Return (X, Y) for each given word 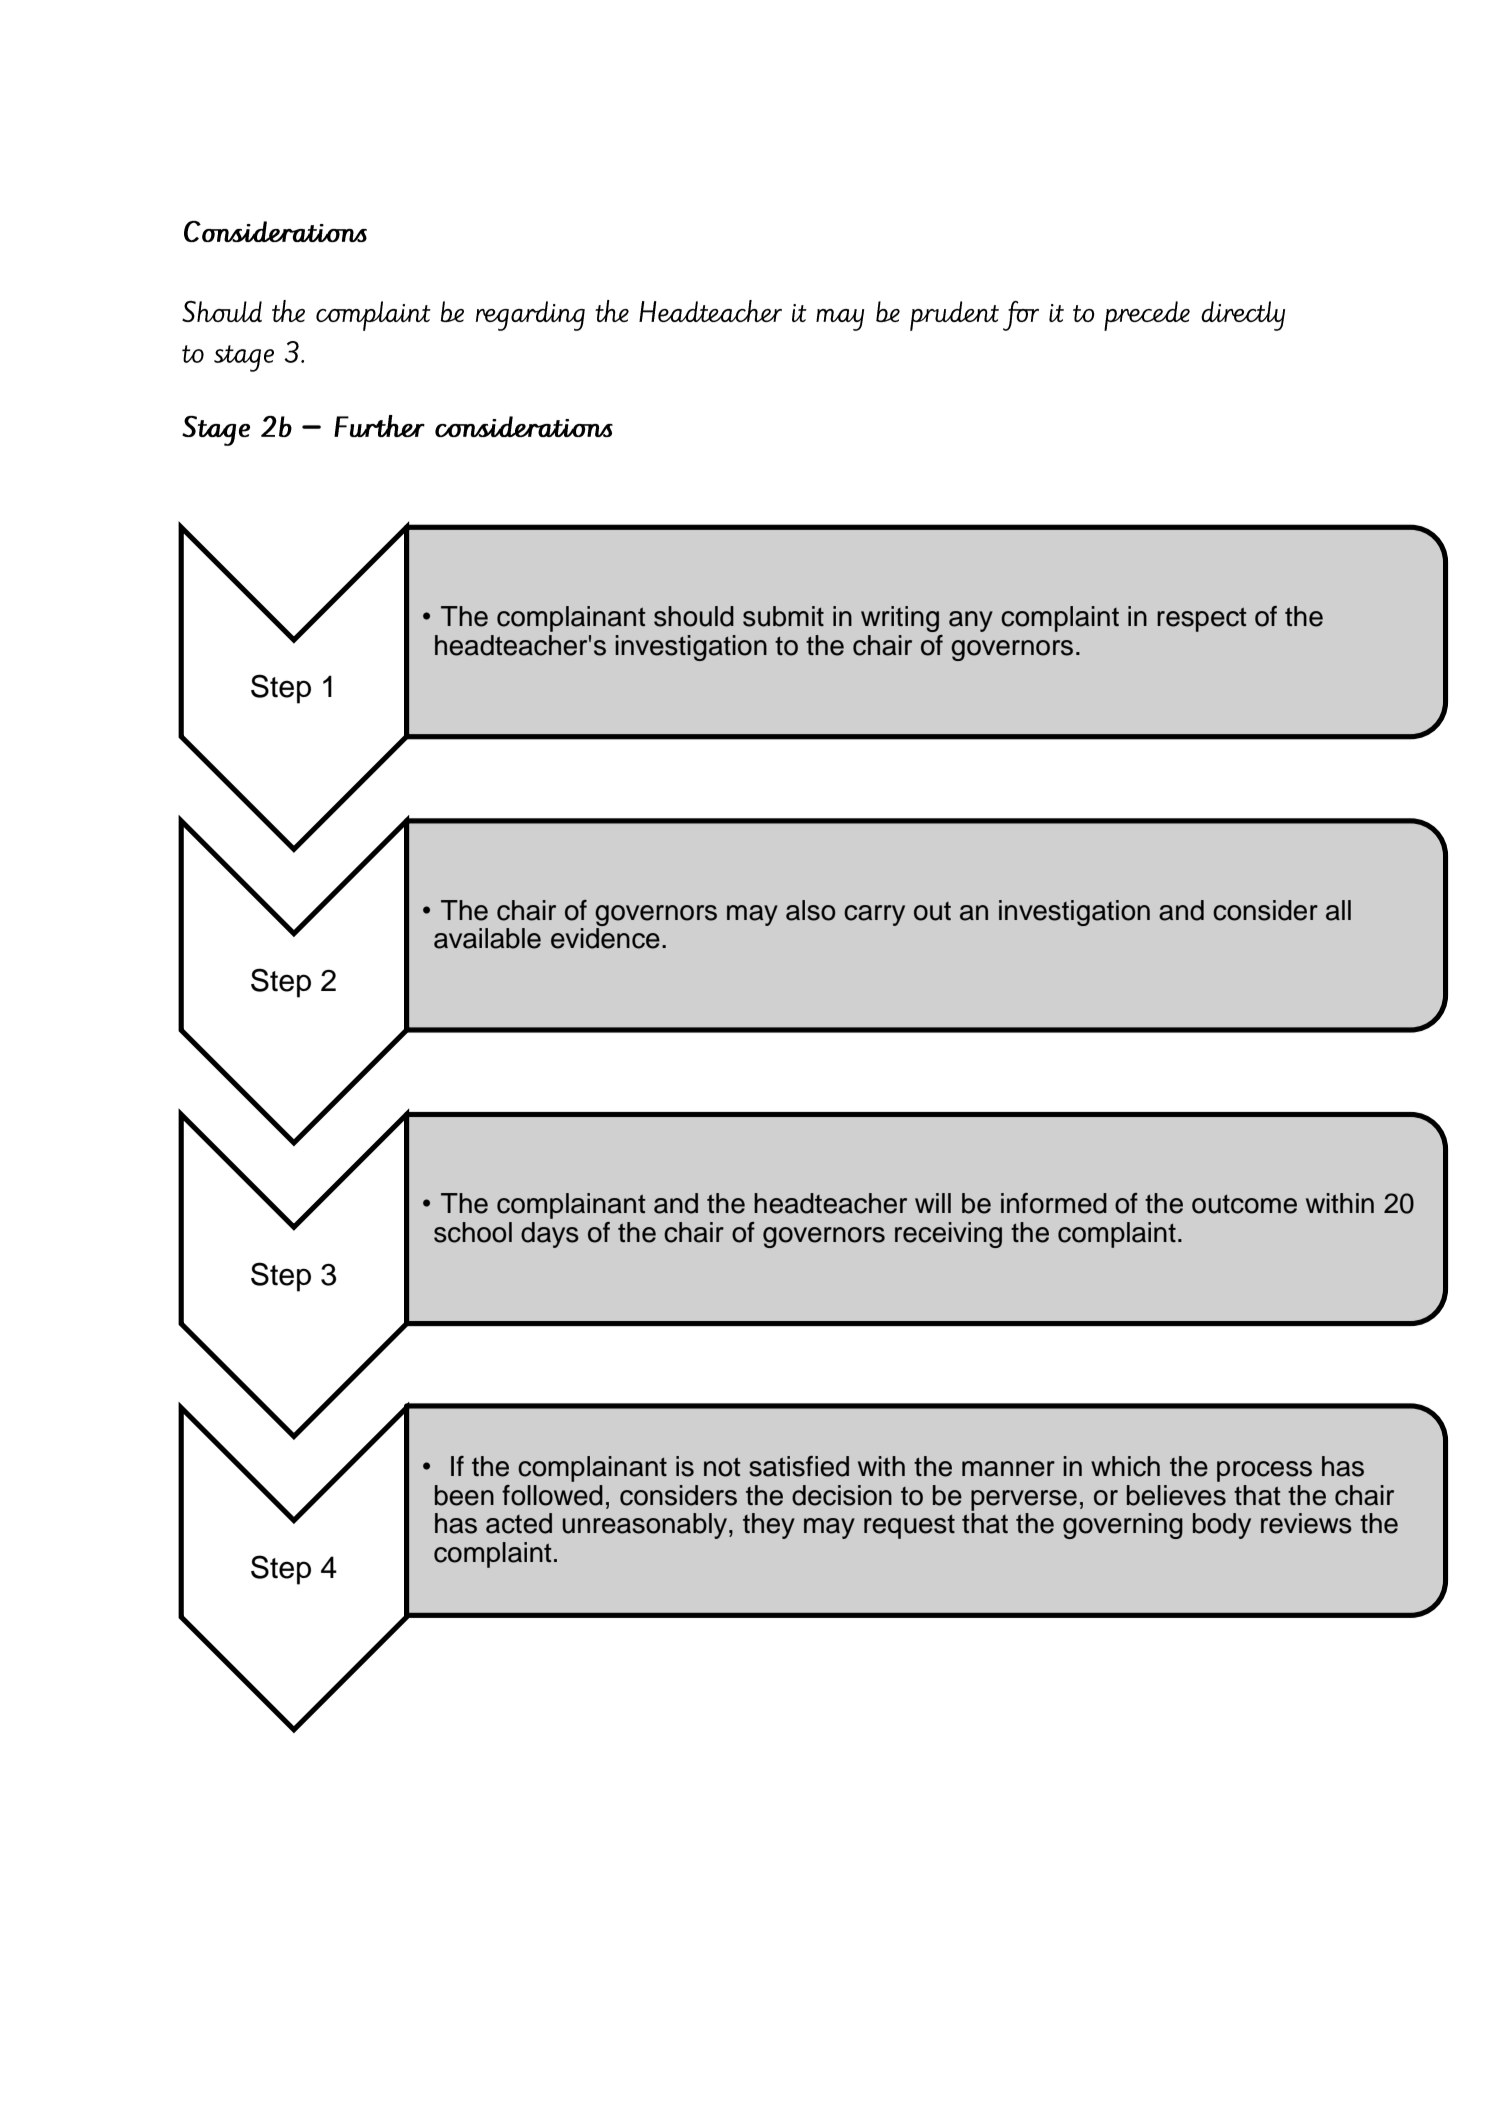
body (1222, 1526)
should (694, 616)
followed (552, 1495)
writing (900, 619)
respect (1202, 619)
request (909, 1527)
